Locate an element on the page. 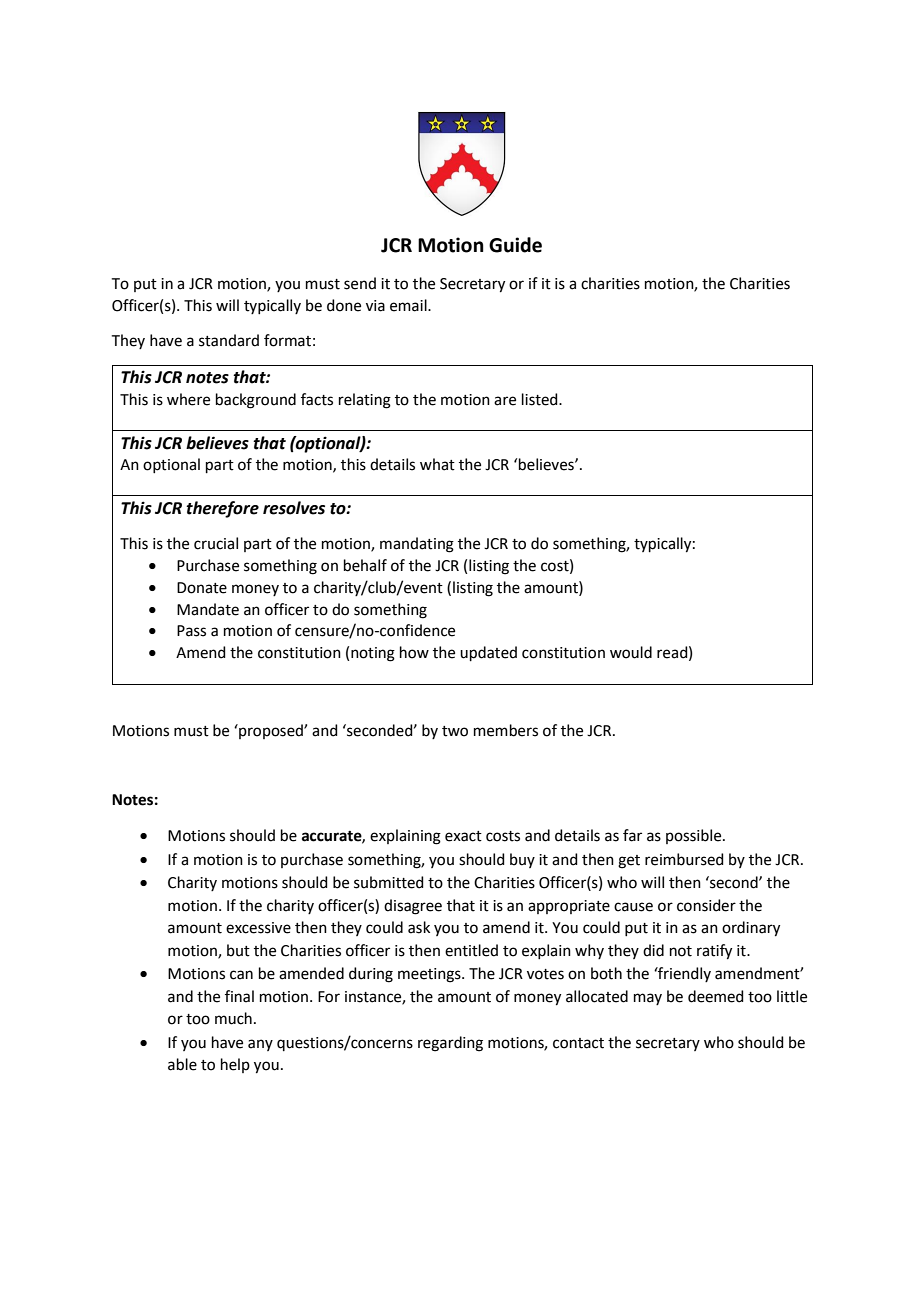 The image size is (924, 1308). done is located at coordinates (344, 305).
